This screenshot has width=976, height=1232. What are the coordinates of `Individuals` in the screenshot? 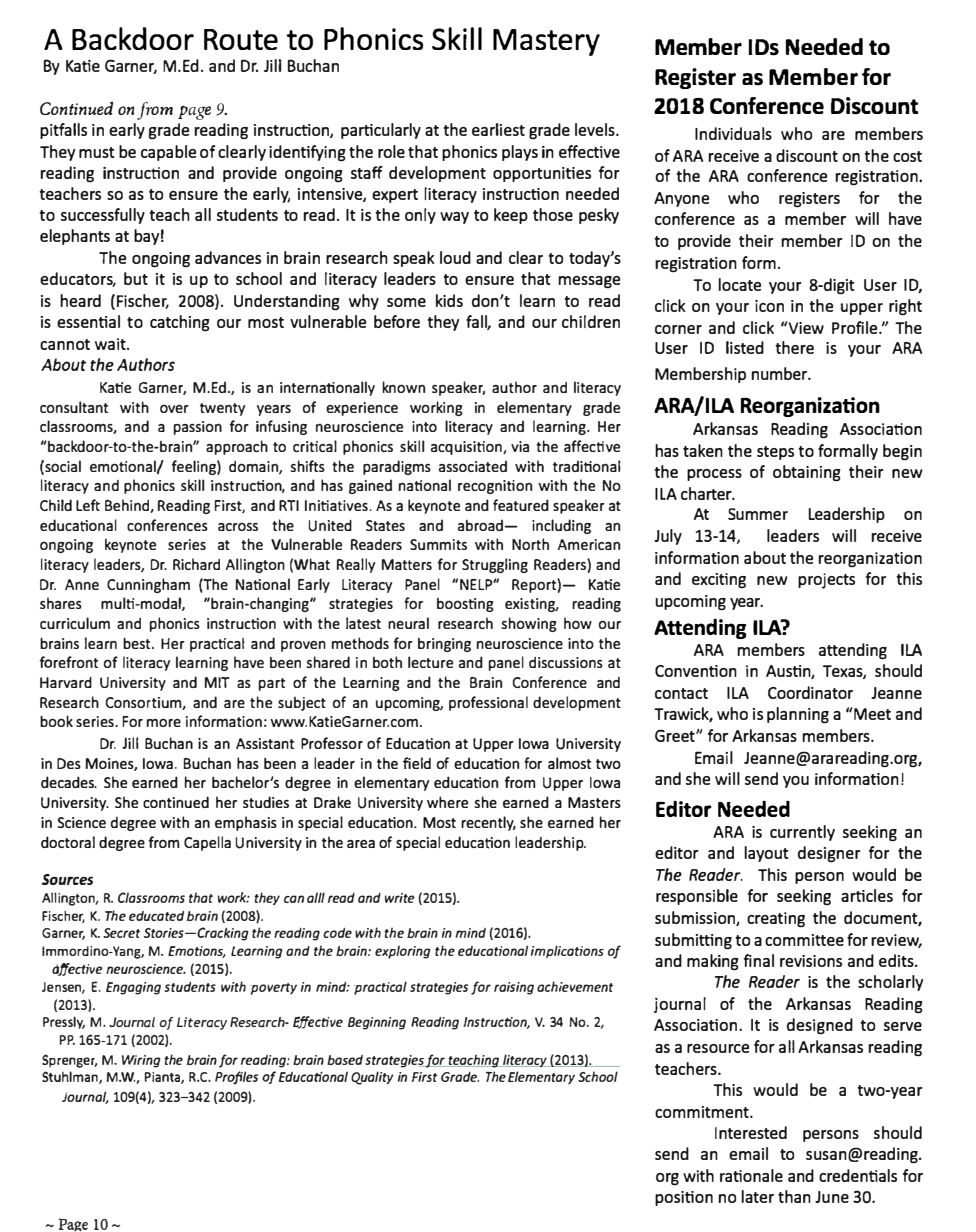 It's located at (733, 133).
